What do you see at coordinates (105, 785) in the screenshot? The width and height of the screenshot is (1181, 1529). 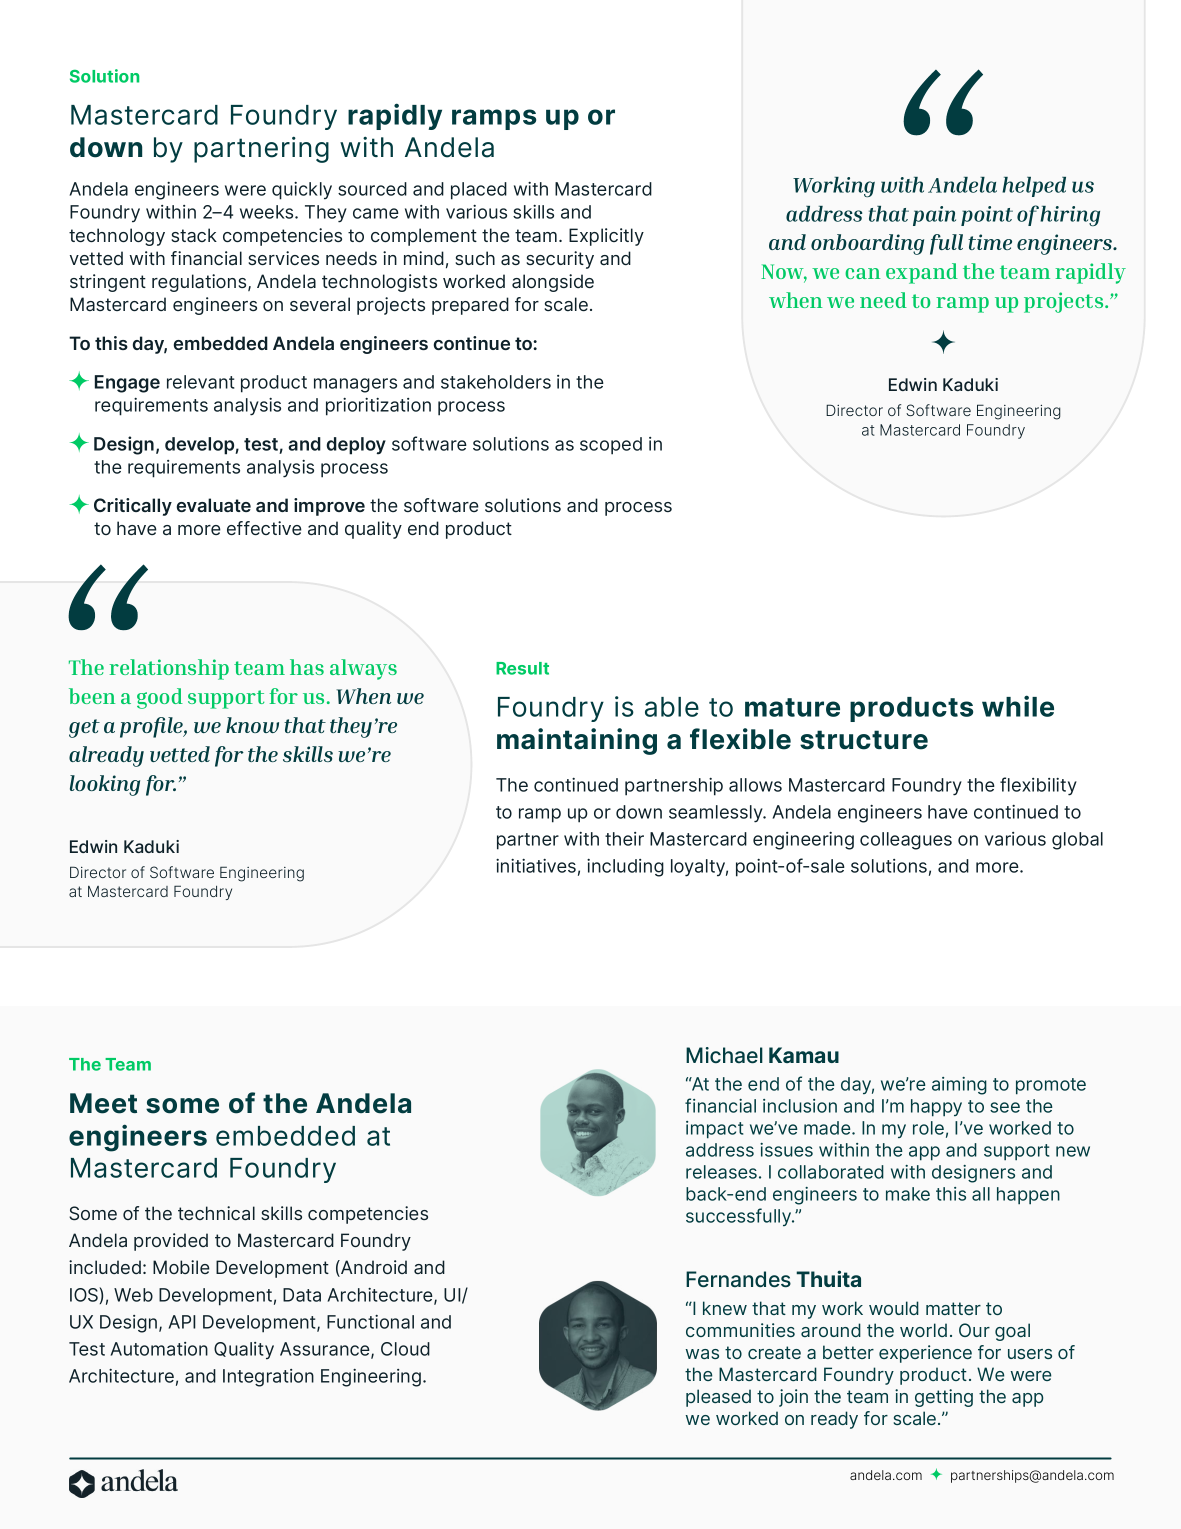 I see `looking` at bounding box center [105, 785].
